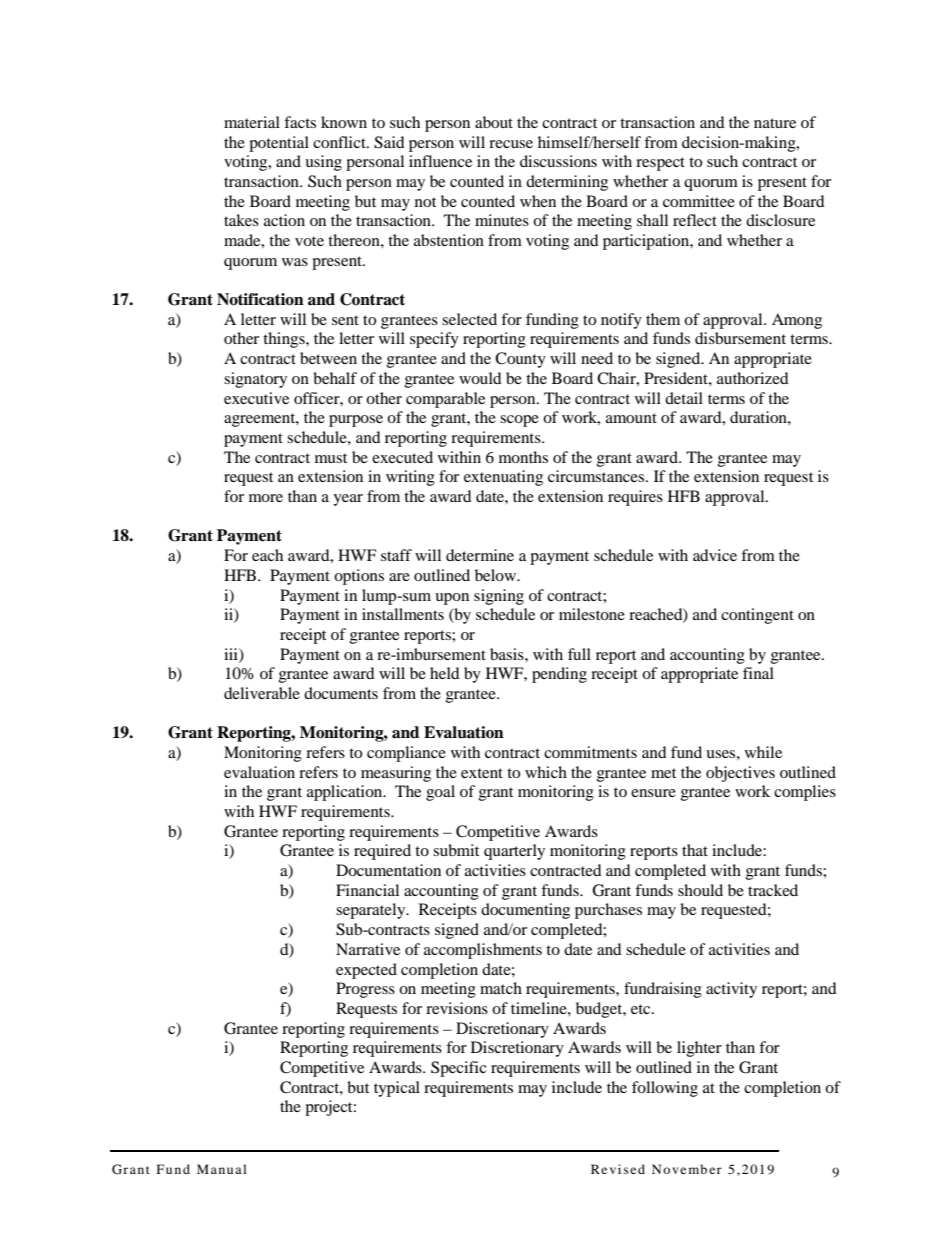 This screenshot has height=1233, width=952. Describe the element at coordinates (665, 1089) in the screenshot. I see `following` at that location.
